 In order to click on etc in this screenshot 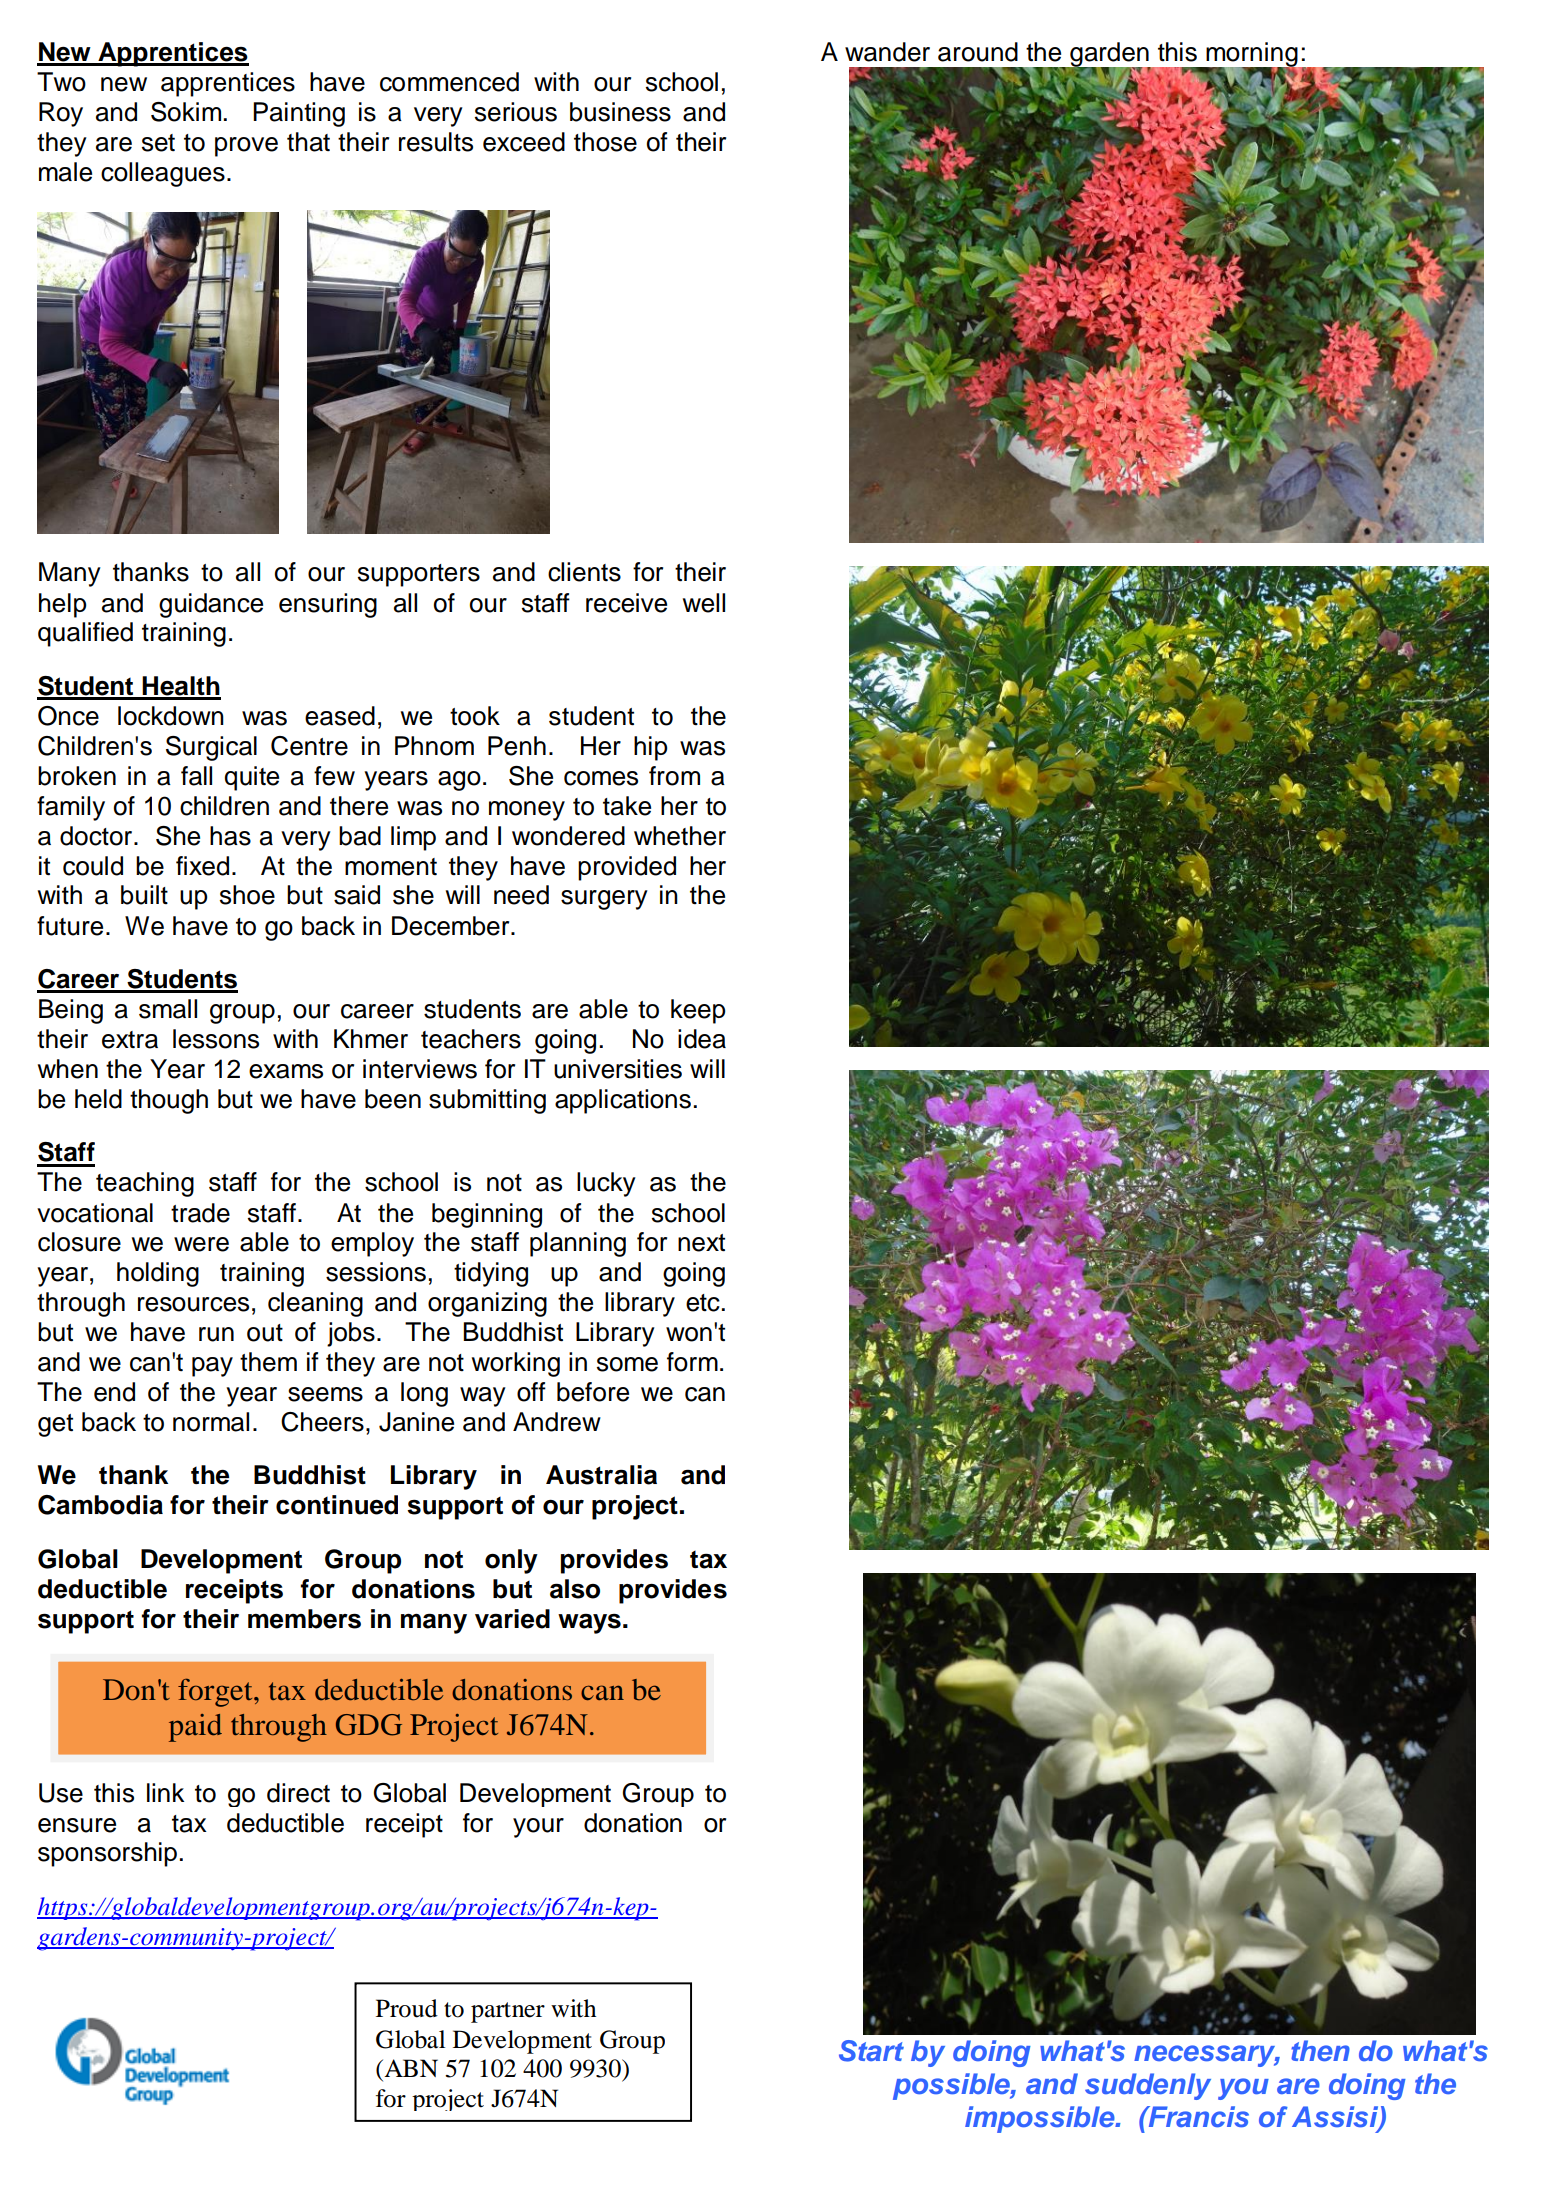, I will do `click(703, 1303)`.
